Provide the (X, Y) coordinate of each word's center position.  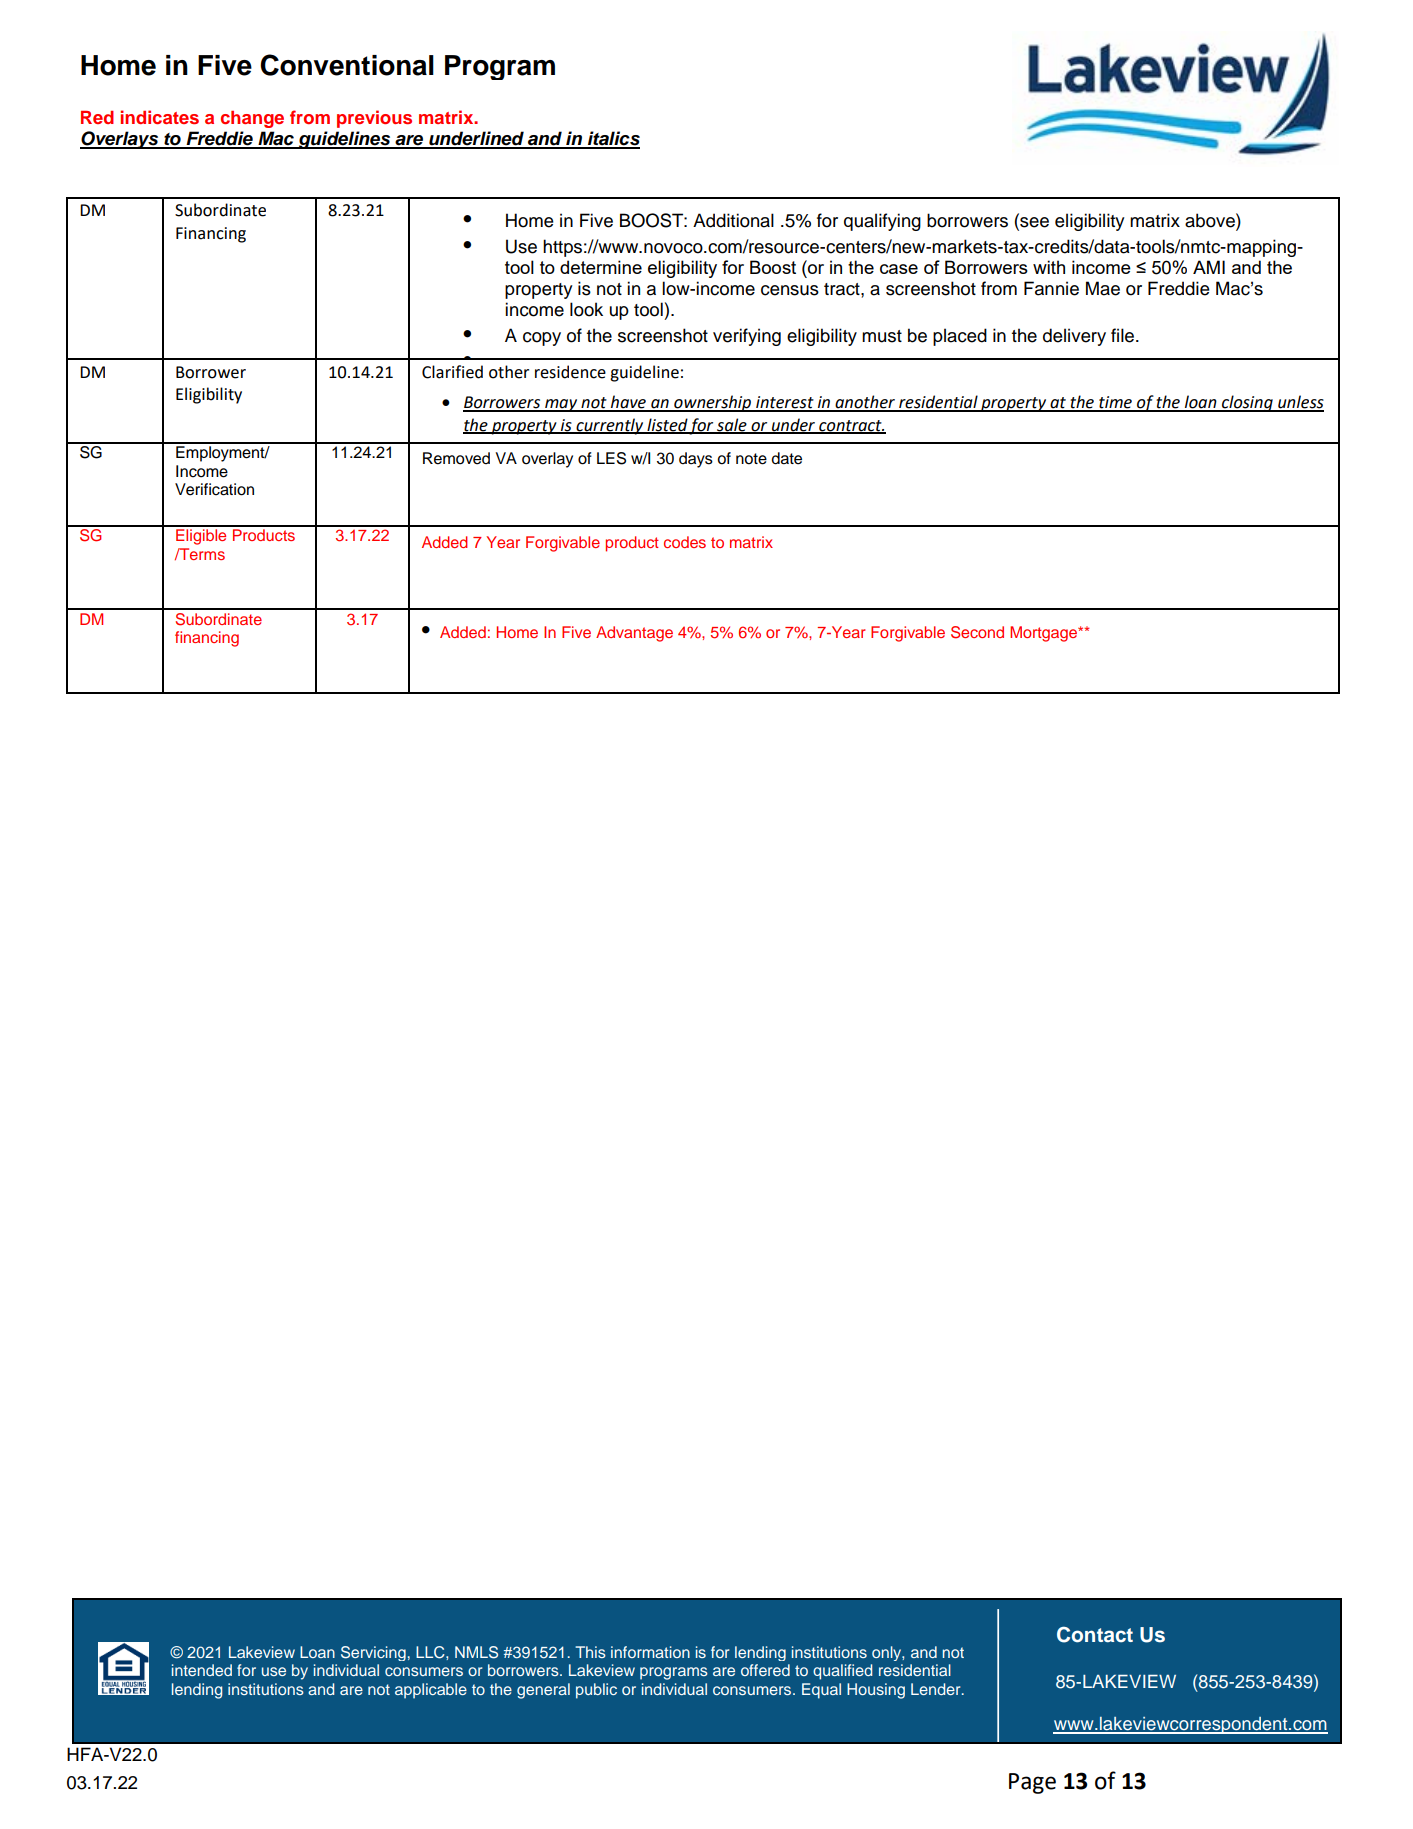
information (650, 1652)
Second (977, 632)
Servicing (373, 1653)
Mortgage (1045, 634)
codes (685, 542)
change (252, 119)
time (1115, 403)
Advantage (634, 634)
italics (613, 139)
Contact (1095, 1634)
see (1033, 222)
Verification (214, 489)
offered (765, 1670)
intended (202, 1670)
